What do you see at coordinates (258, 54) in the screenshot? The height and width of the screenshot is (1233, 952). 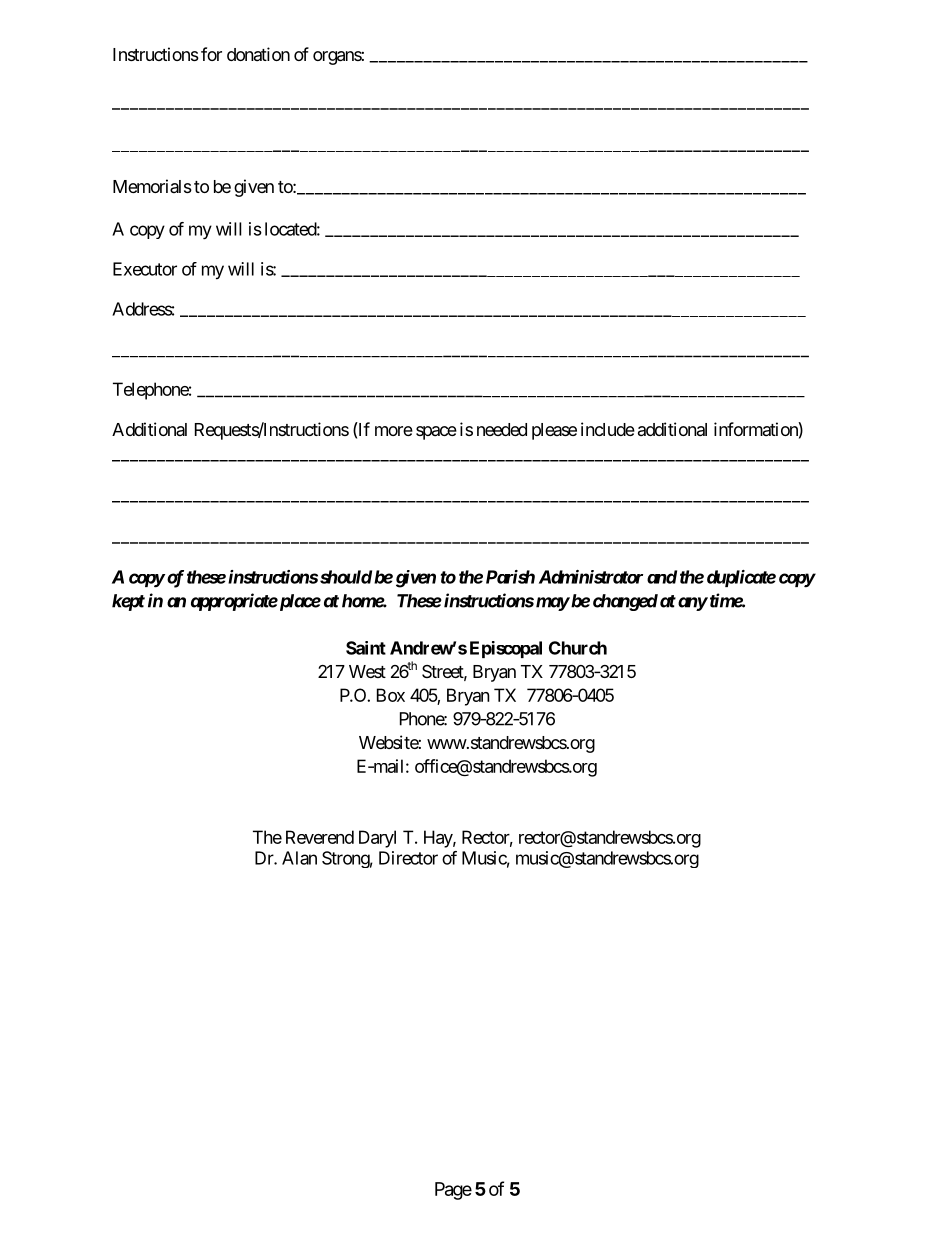 I see `donation` at bounding box center [258, 54].
